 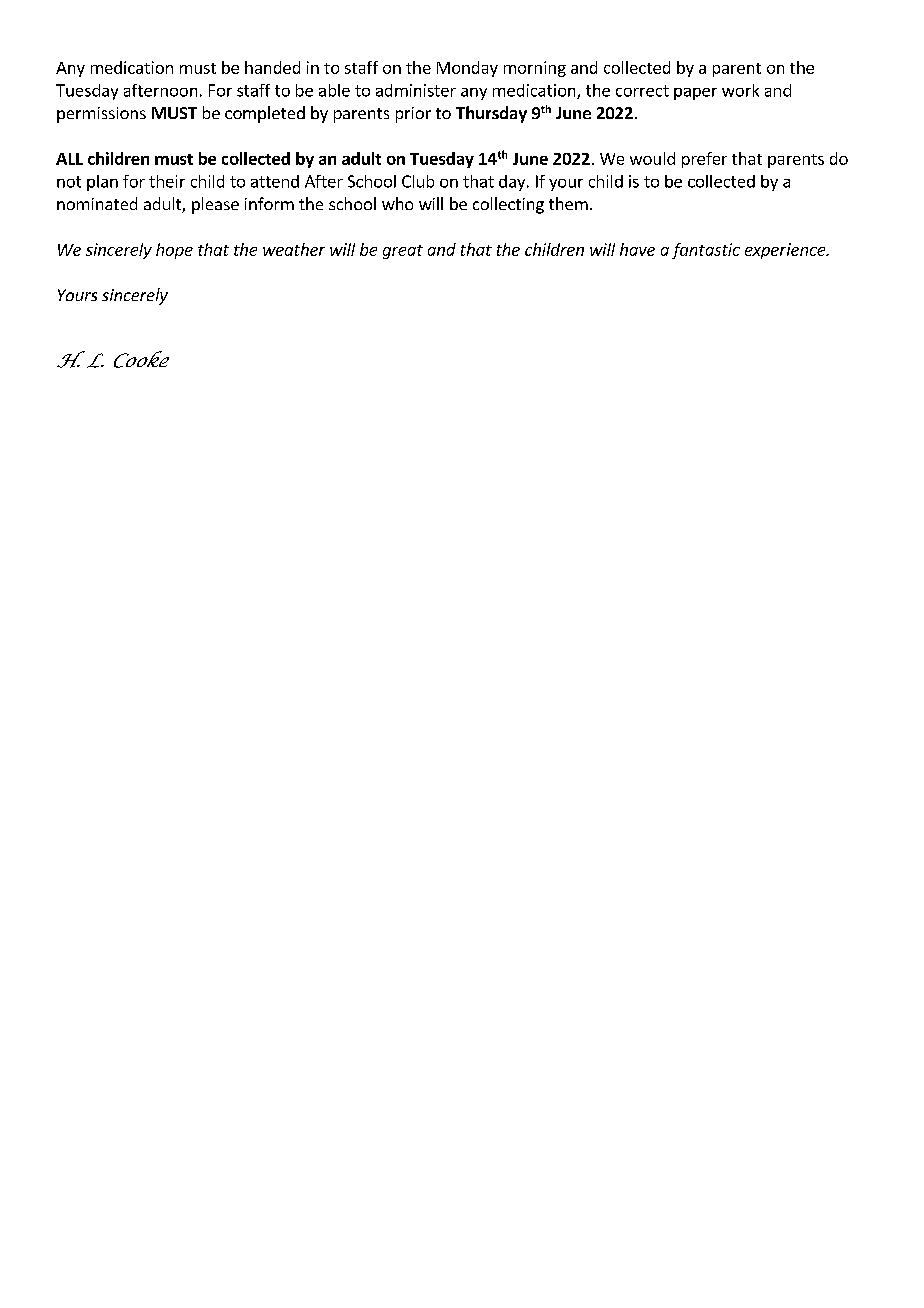 I want to click on ALL, so click(x=69, y=159).
